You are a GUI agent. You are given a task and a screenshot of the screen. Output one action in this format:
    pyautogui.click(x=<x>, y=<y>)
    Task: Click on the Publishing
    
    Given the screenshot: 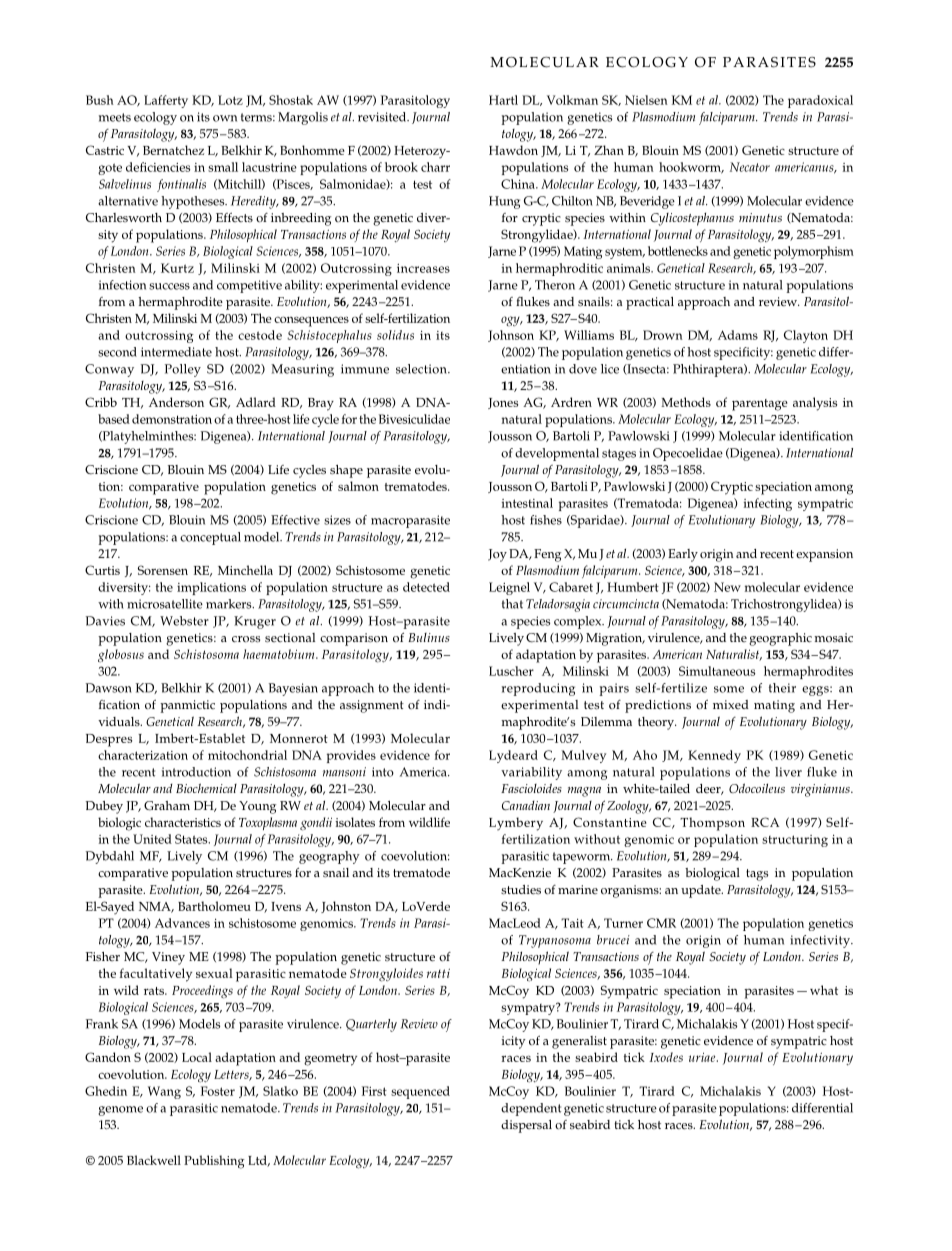 What is the action you would take?
    pyautogui.click(x=214, y=1162)
